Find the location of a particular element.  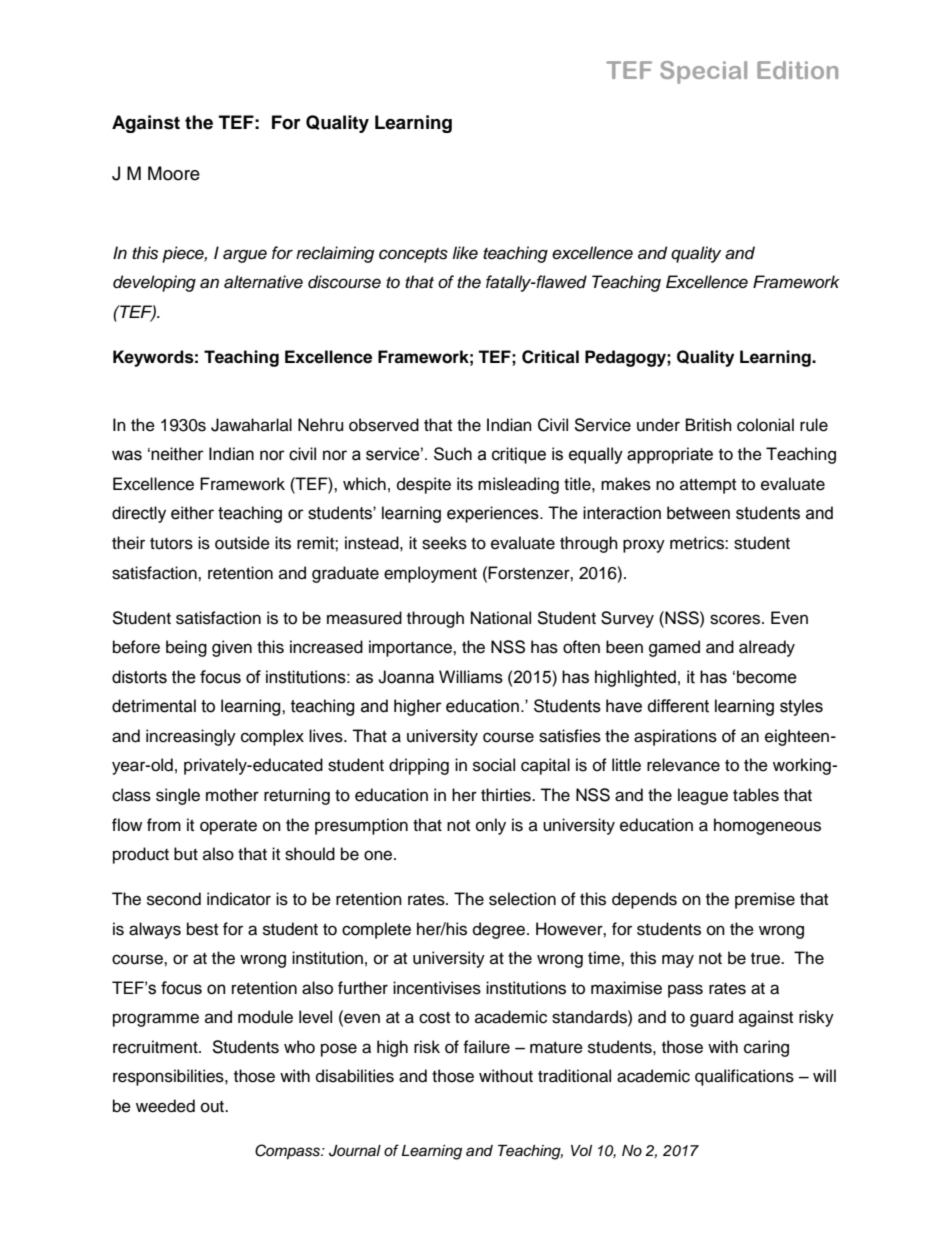

qualifications is located at coordinates (744, 1077).
